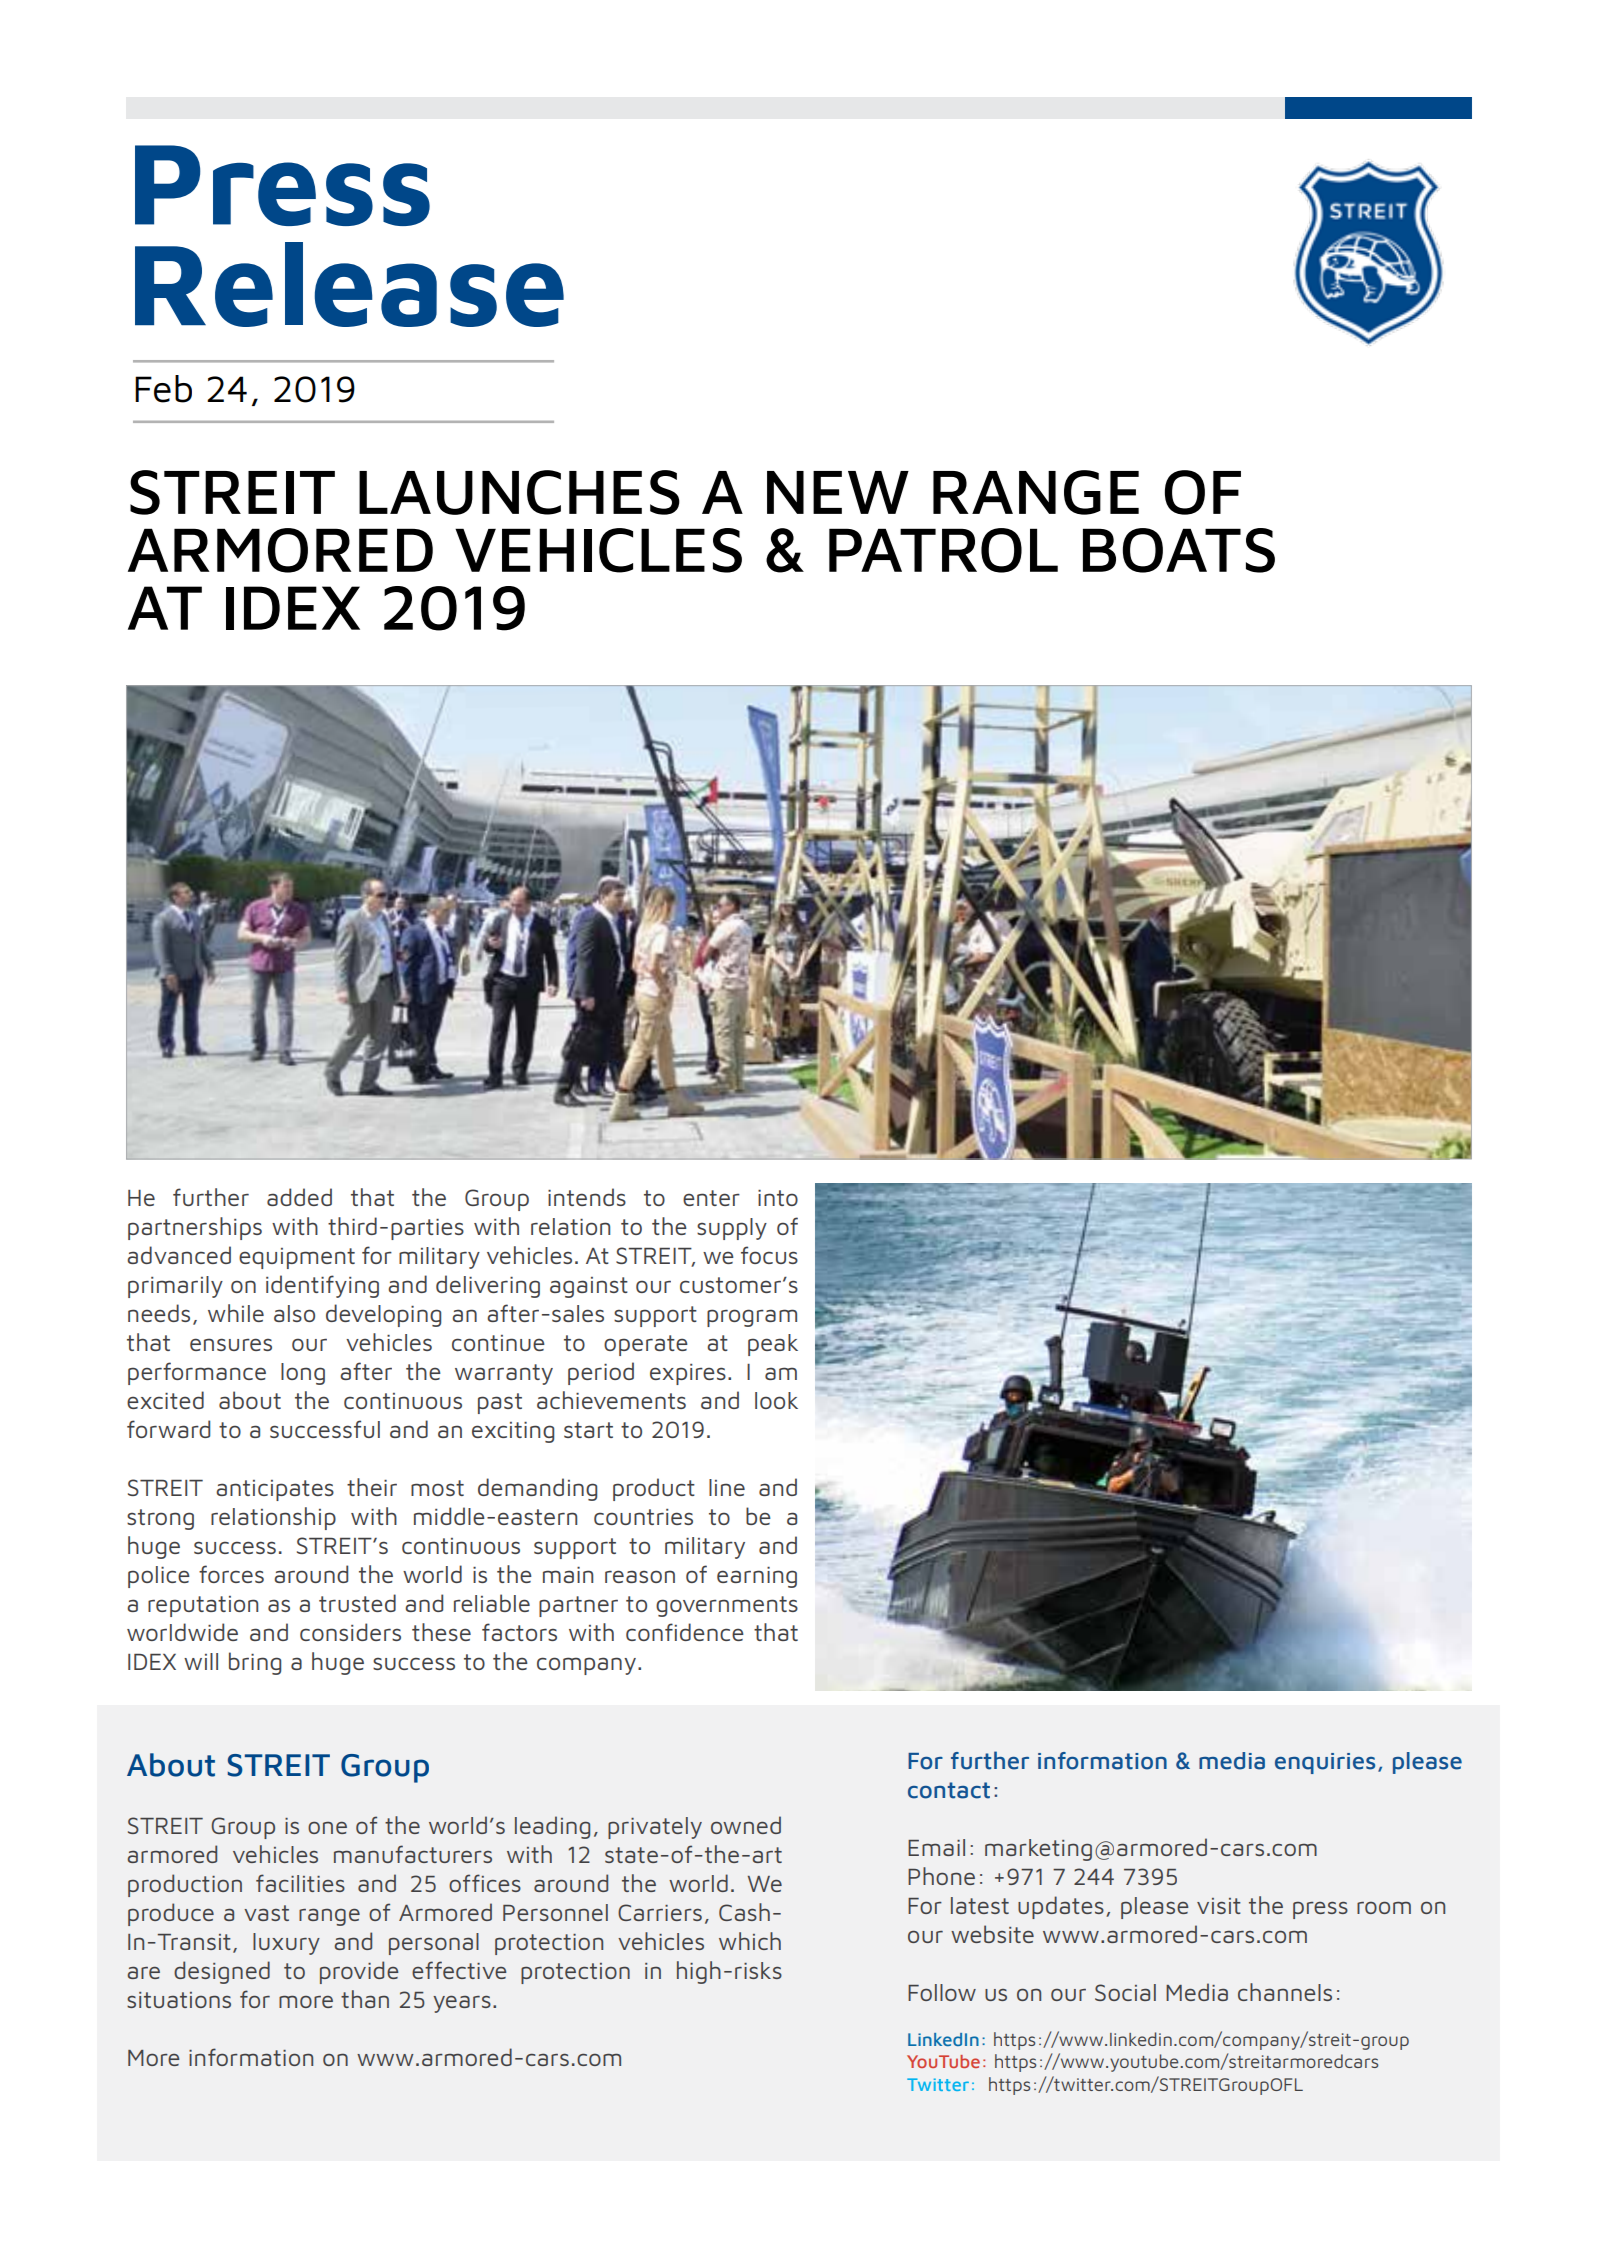 This page has width=1598, height=2259. What do you see at coordinates (349, 284) in the page?
I see `Release` at bounding box center [349, 284].
